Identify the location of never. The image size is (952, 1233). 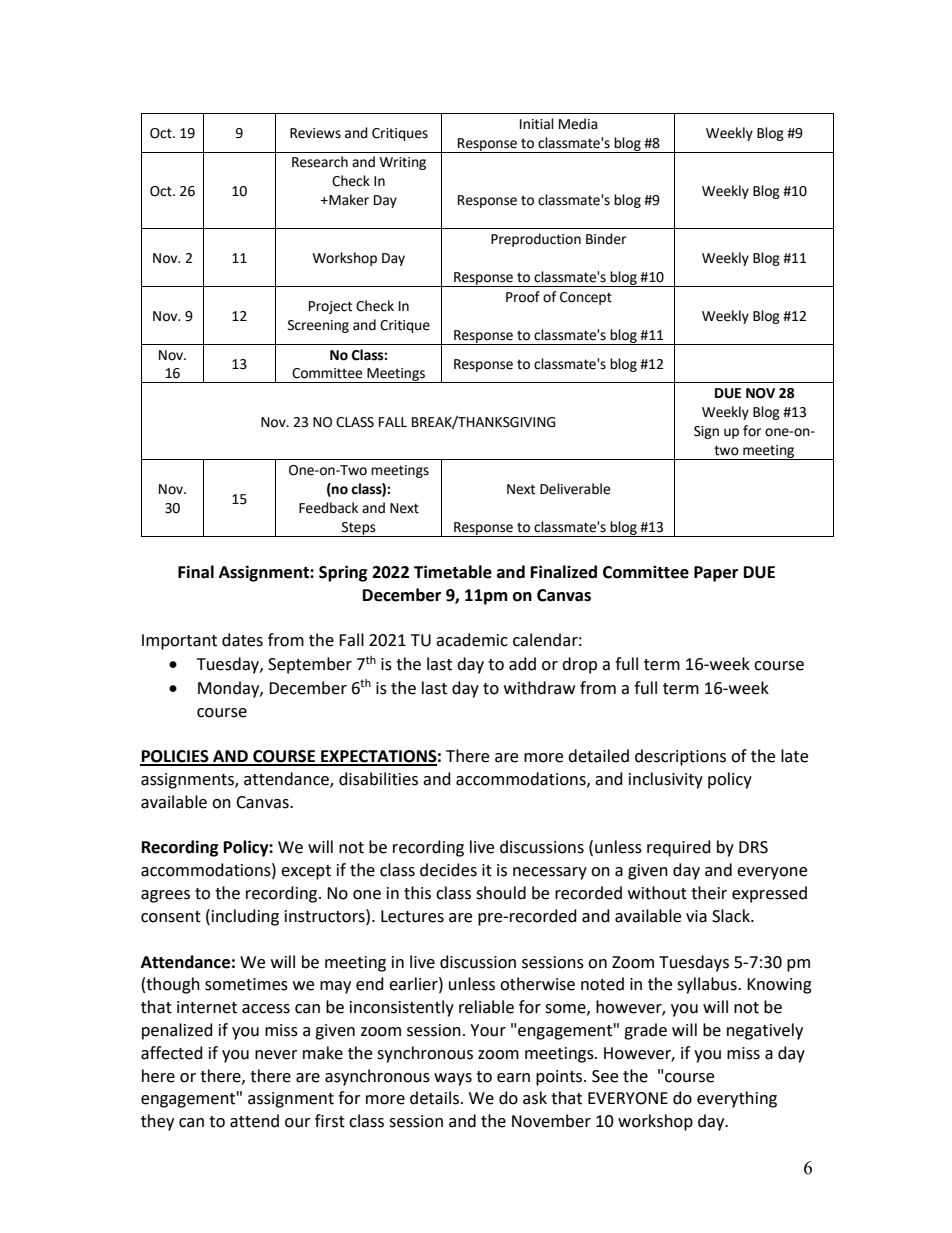
(276, 1055).
